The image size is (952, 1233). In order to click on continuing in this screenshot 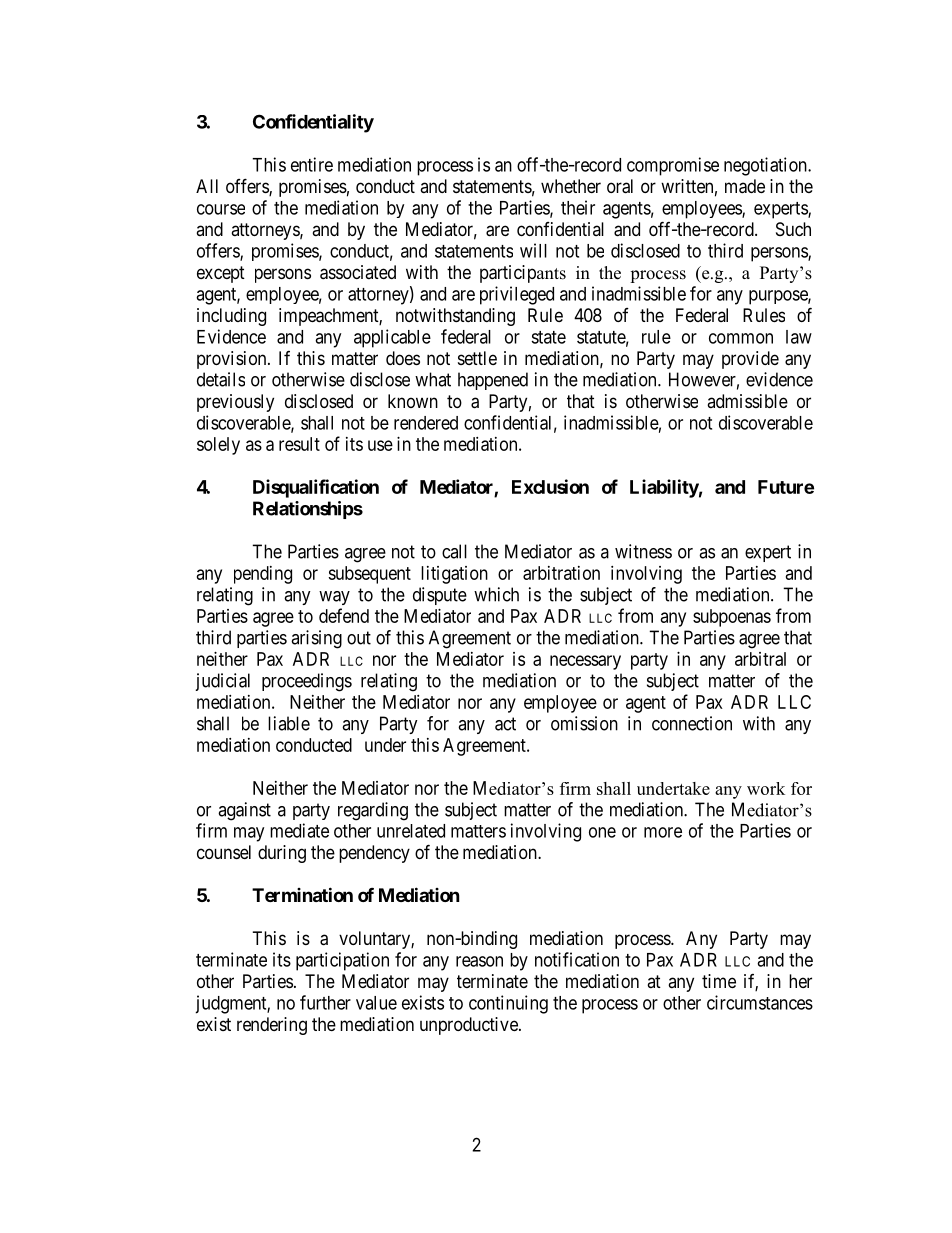, I will do `click(508, 1004)`.
